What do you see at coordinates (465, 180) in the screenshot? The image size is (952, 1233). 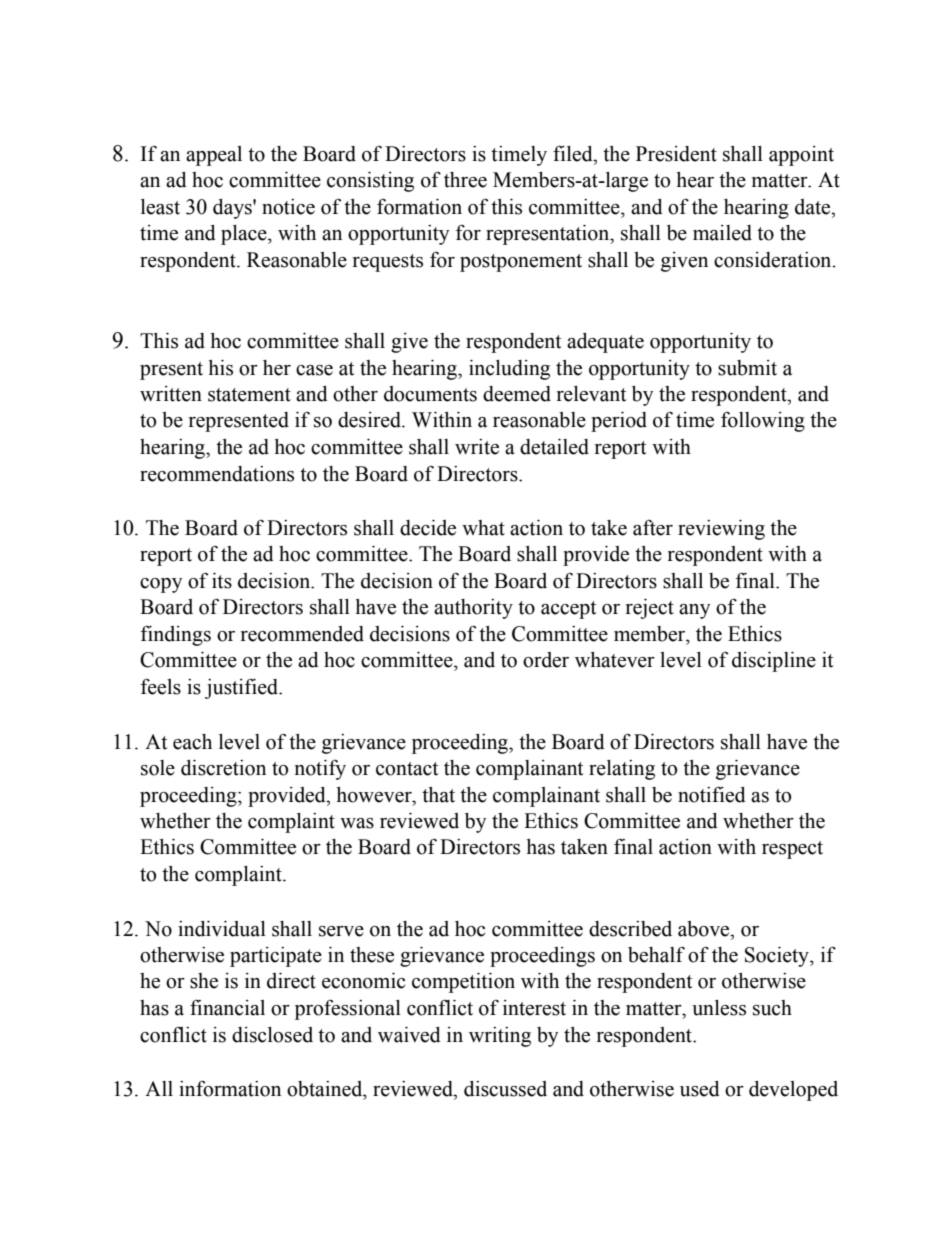 I see `three` at bounding box center [465, 180].
